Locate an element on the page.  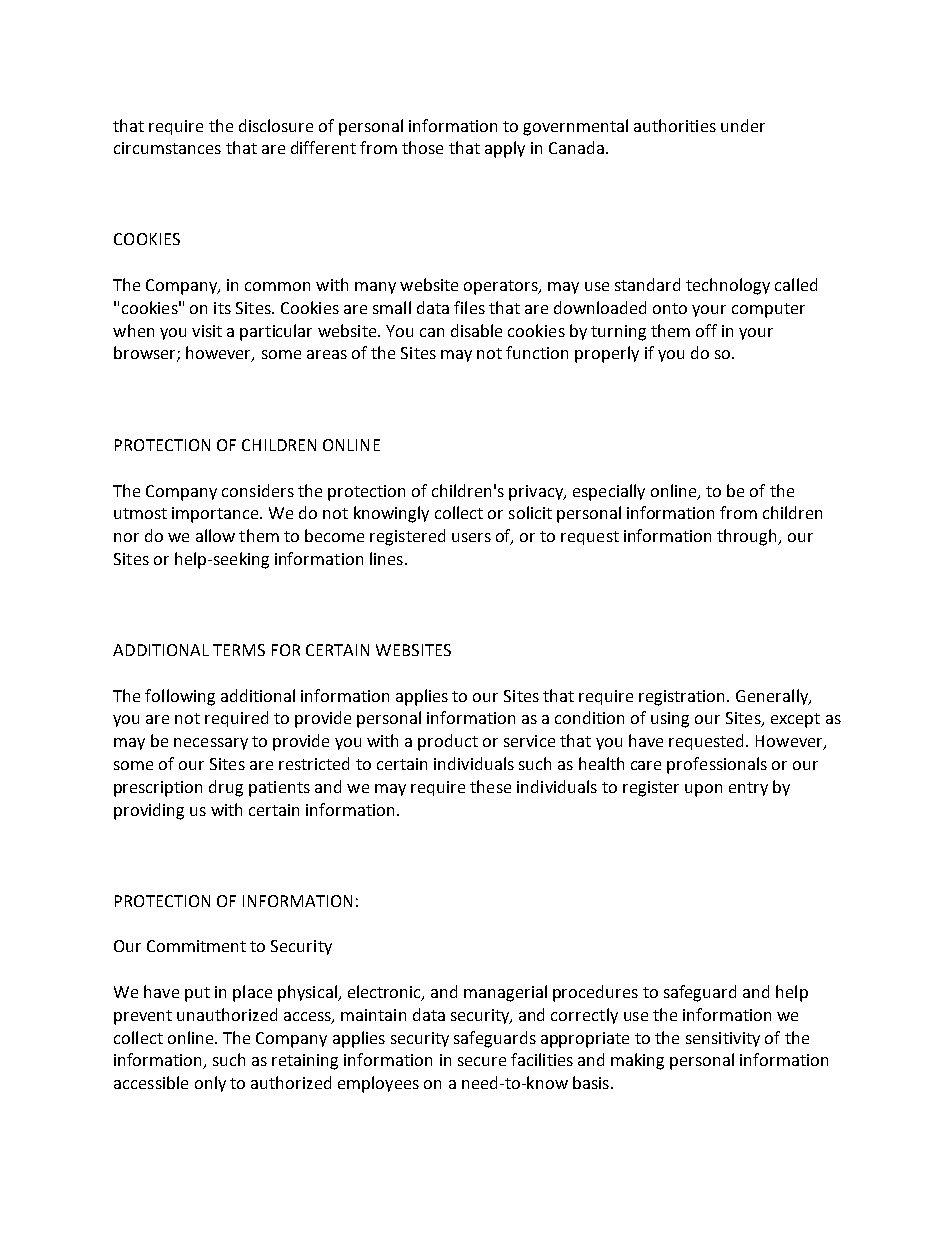
under is located at coordinates (743, 125).
